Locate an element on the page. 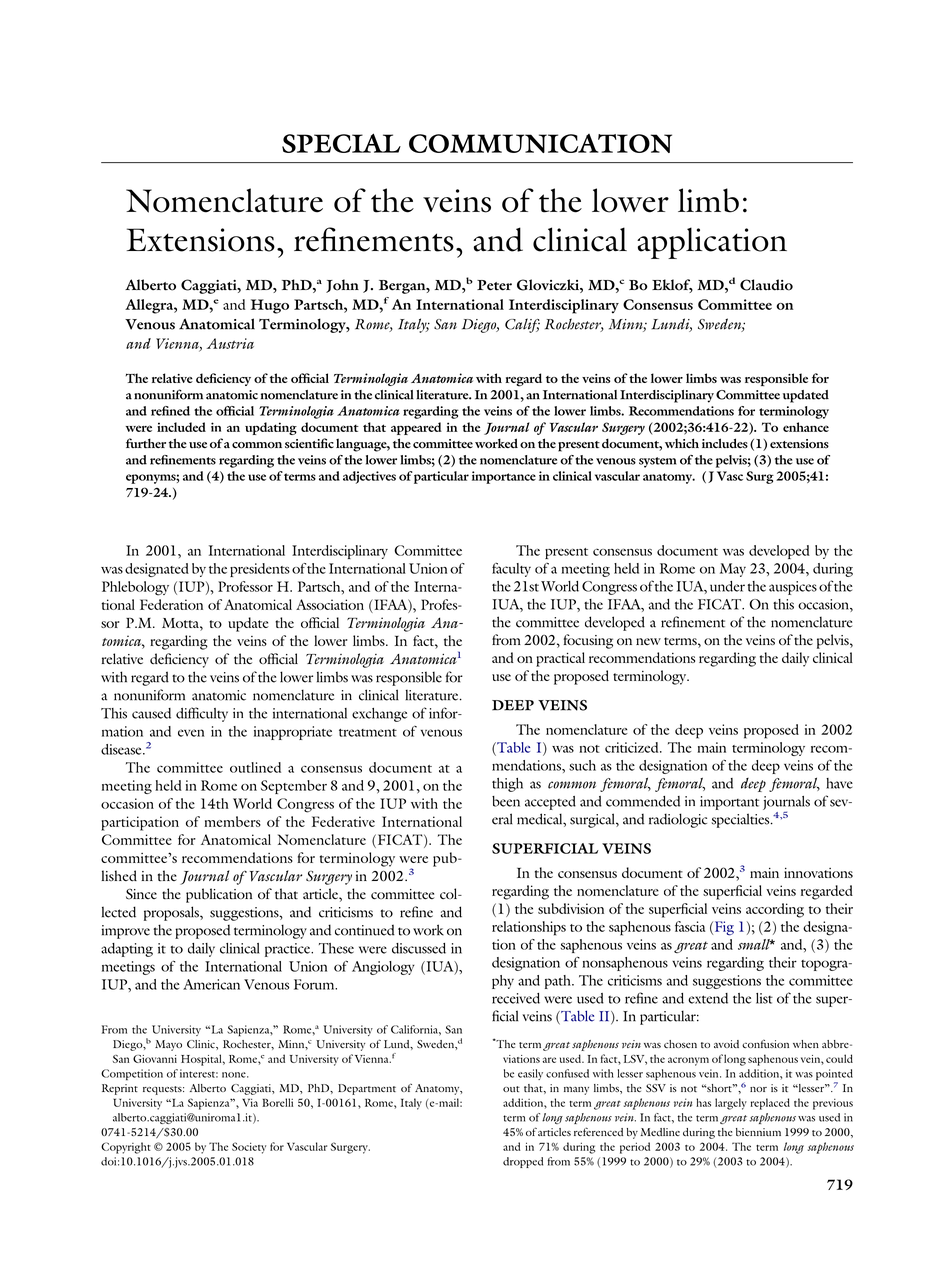 Image resolution: width=952 pixels, height=1275 pixels. practical is located at coordinates (560, 659).
